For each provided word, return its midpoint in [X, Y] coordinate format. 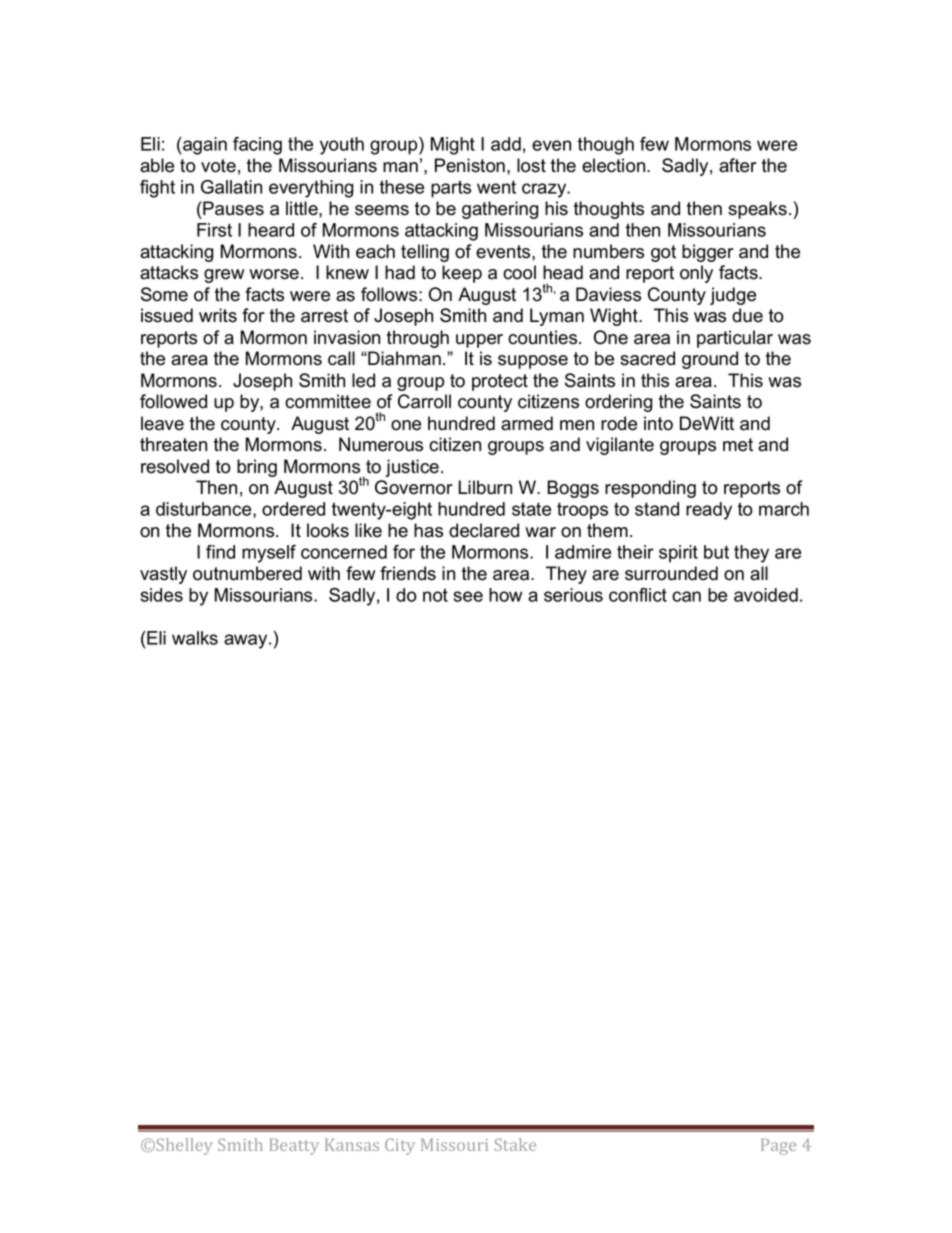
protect [500, 382]
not [435, 595]
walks [195, 638]
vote [218, 166]
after [738, 165]
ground [710, 360]
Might [453, 146]
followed [173, 401]
